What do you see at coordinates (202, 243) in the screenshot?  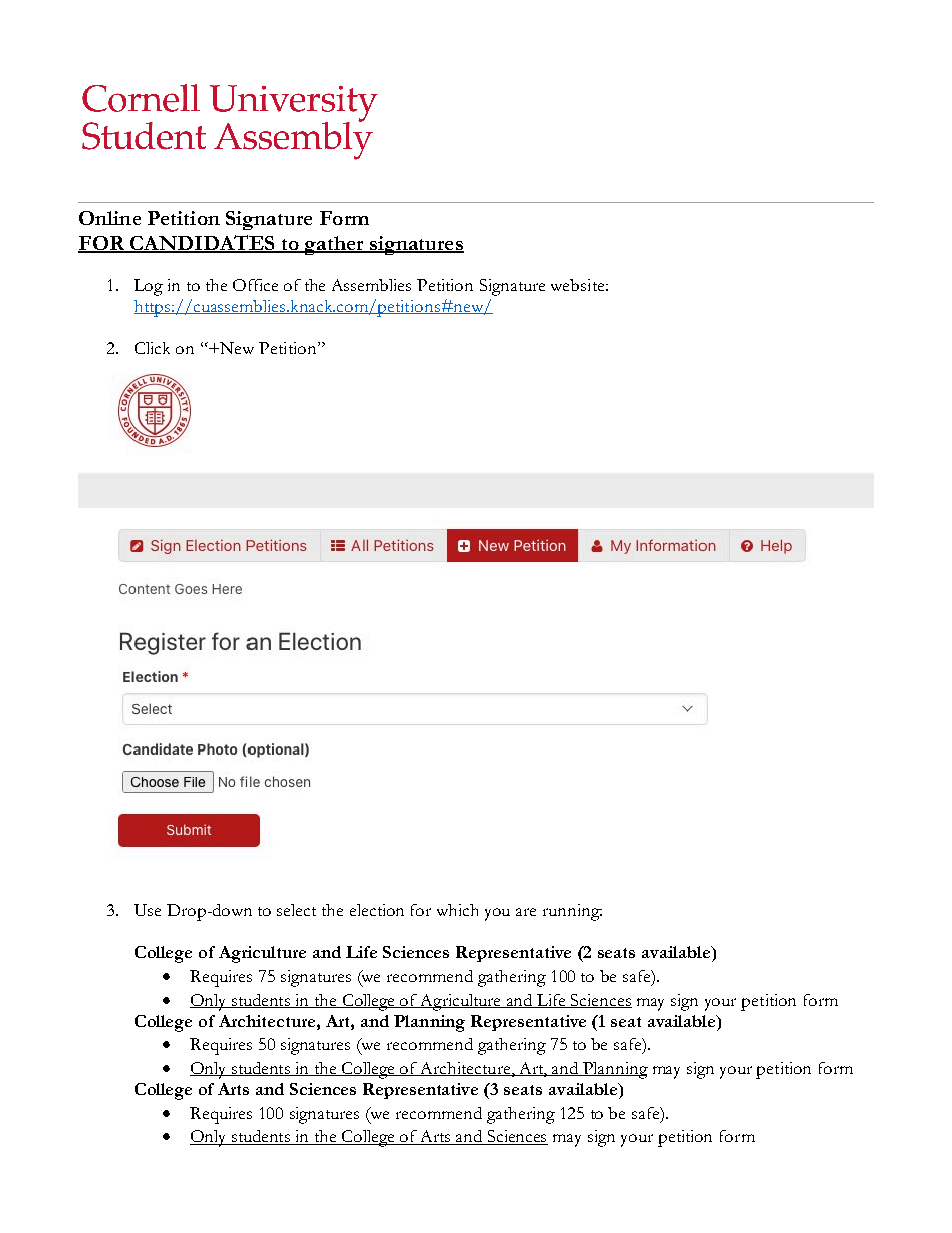 I see `CANDIDATES` at bounding box center [202, 243].
